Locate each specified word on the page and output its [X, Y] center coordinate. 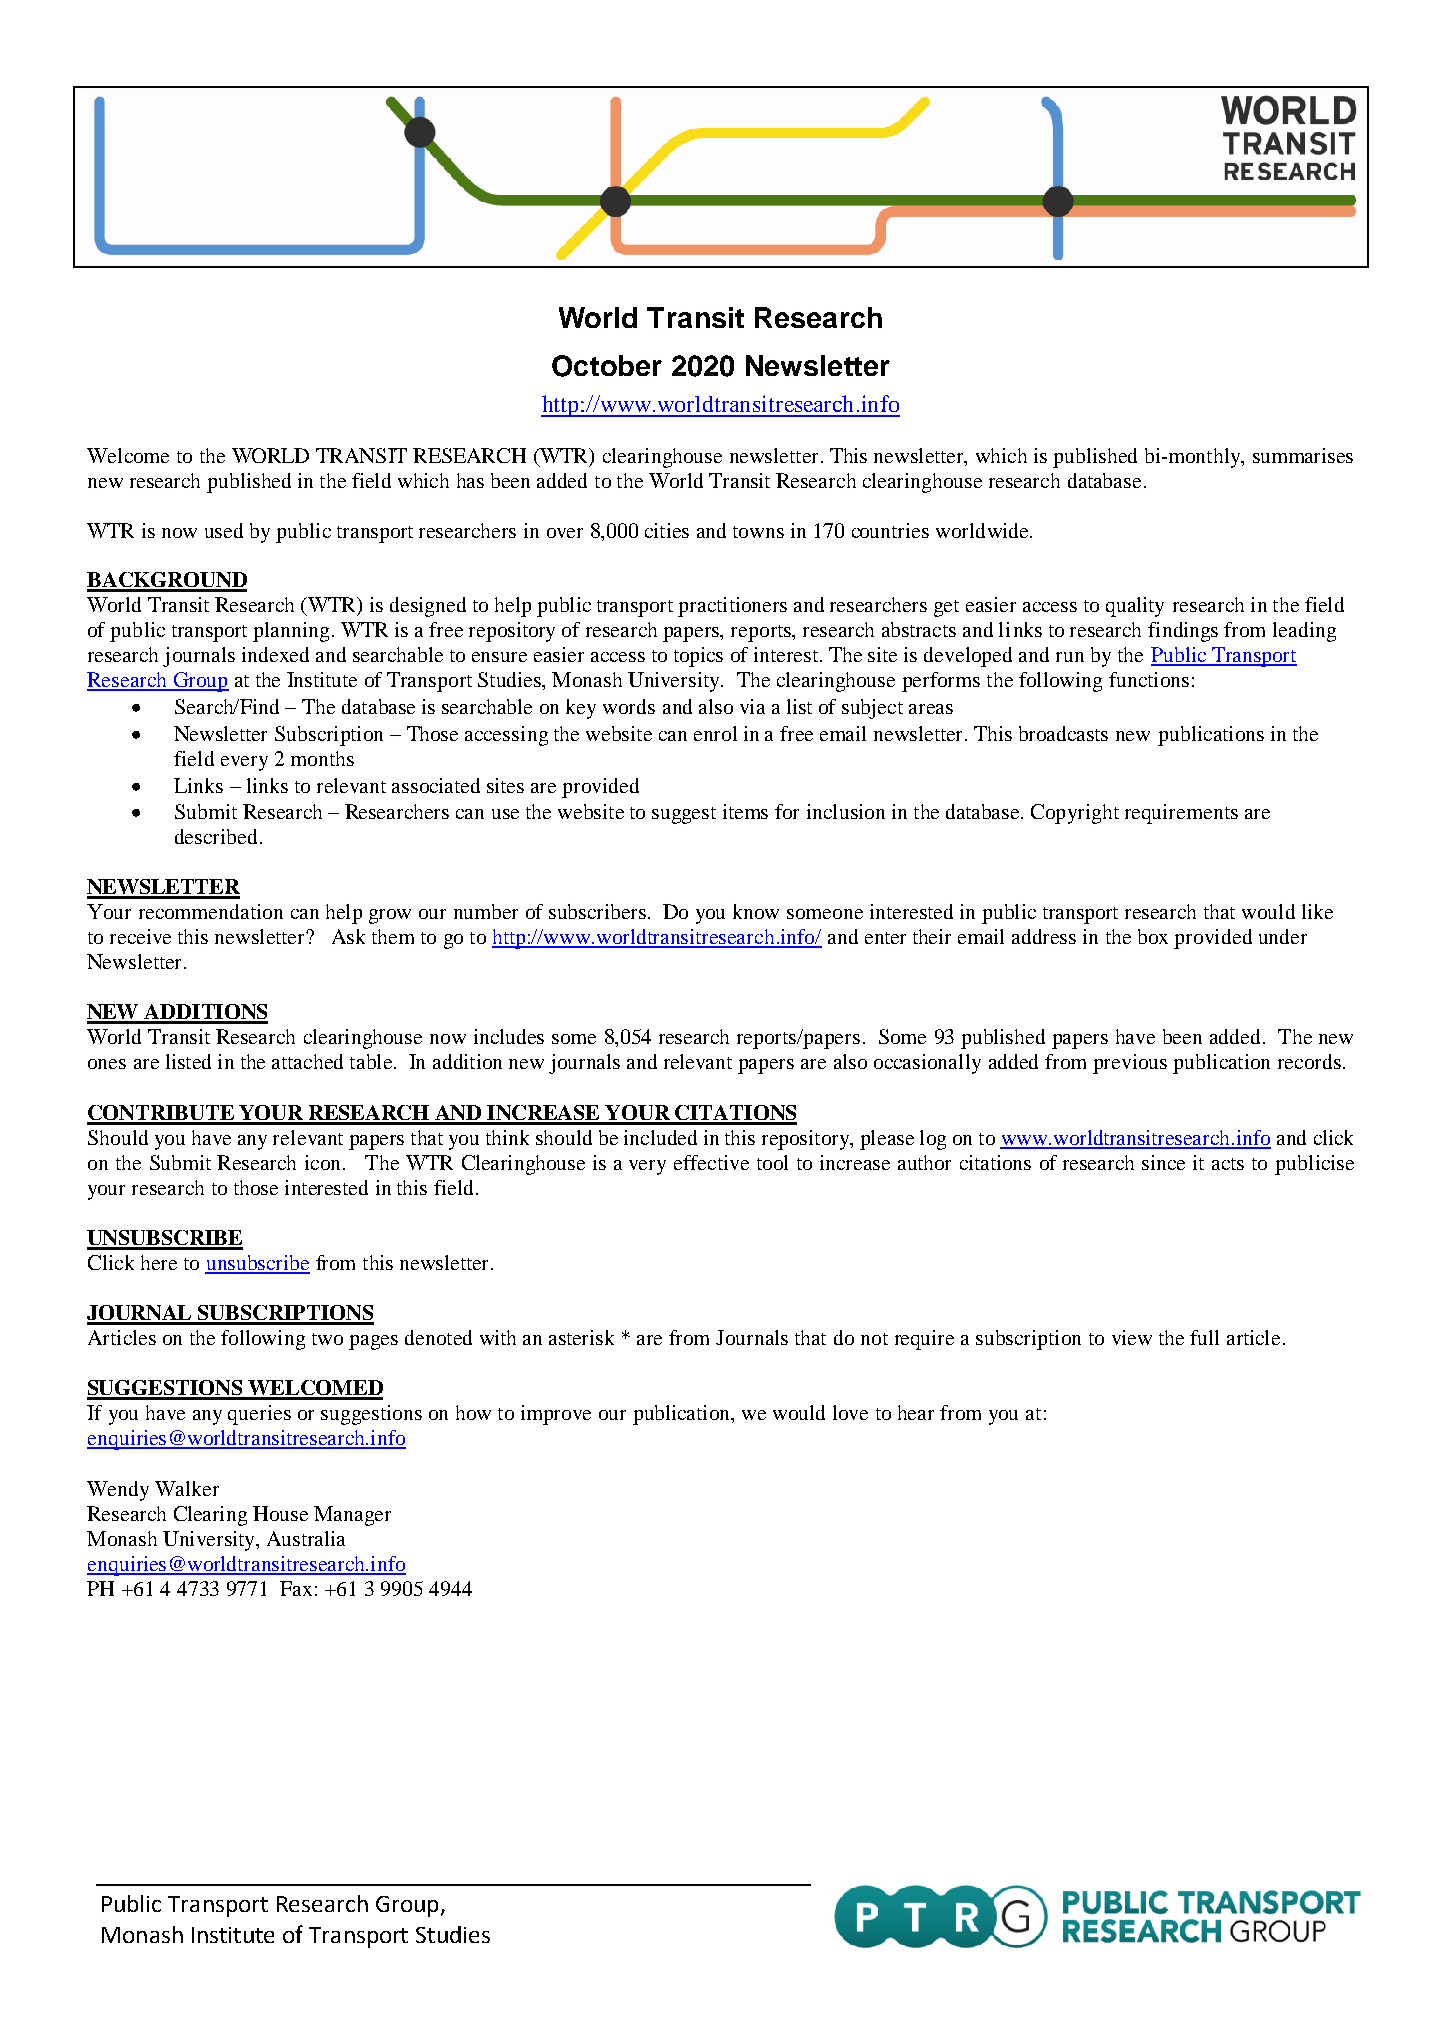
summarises [1303, 455]
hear [916, 1412]
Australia [306, 1538]
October [607, 366]
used [224, 530]
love [850, 1412]
